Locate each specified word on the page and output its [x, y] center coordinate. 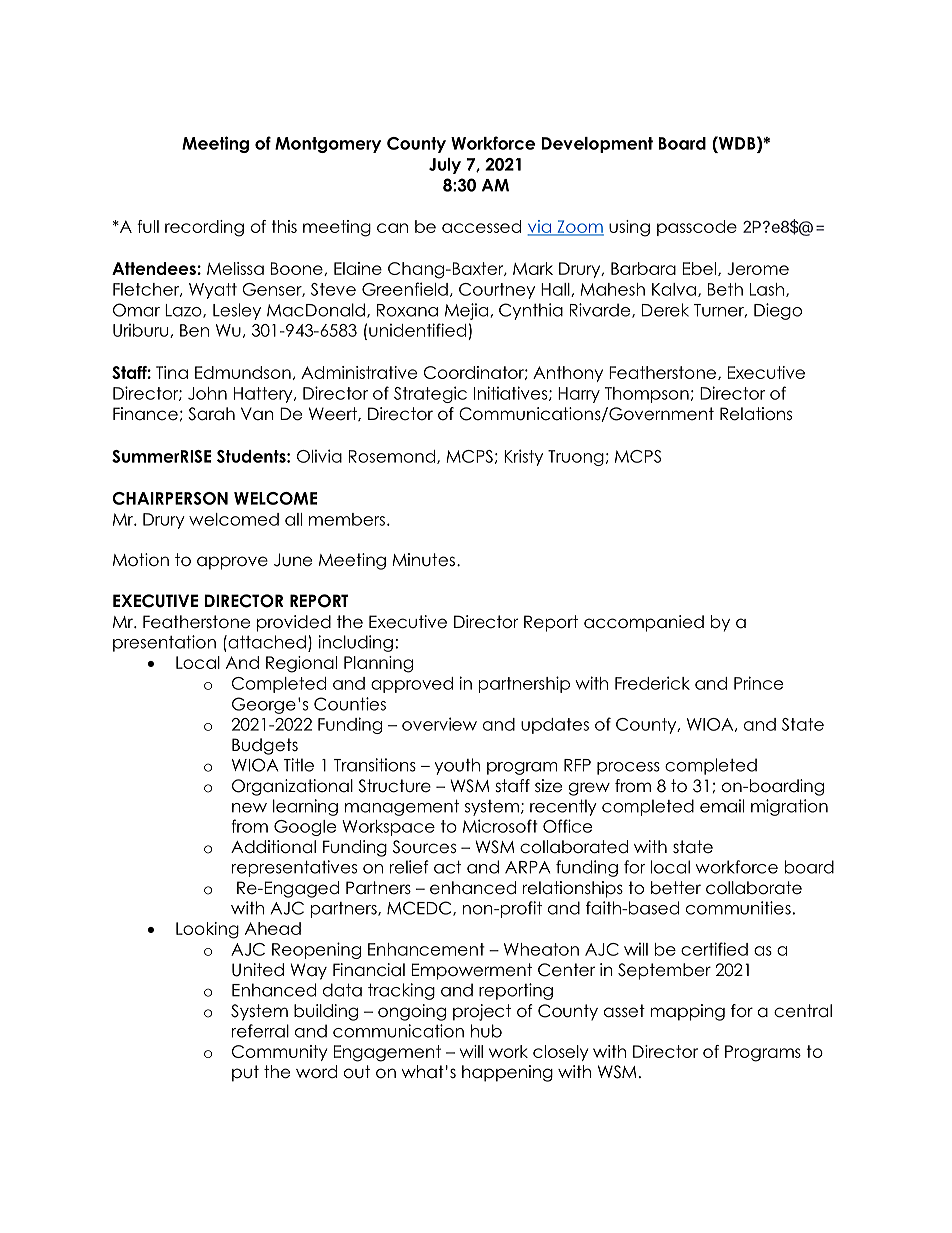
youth [457, 766]
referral [260, 1031]
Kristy [523, 457]
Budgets [265, 746]
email [722, 806]
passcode [697, 228]
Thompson [647, 395]
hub [486, 1031]
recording [204, 228]
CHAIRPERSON [170, 498]
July [445, 166]
